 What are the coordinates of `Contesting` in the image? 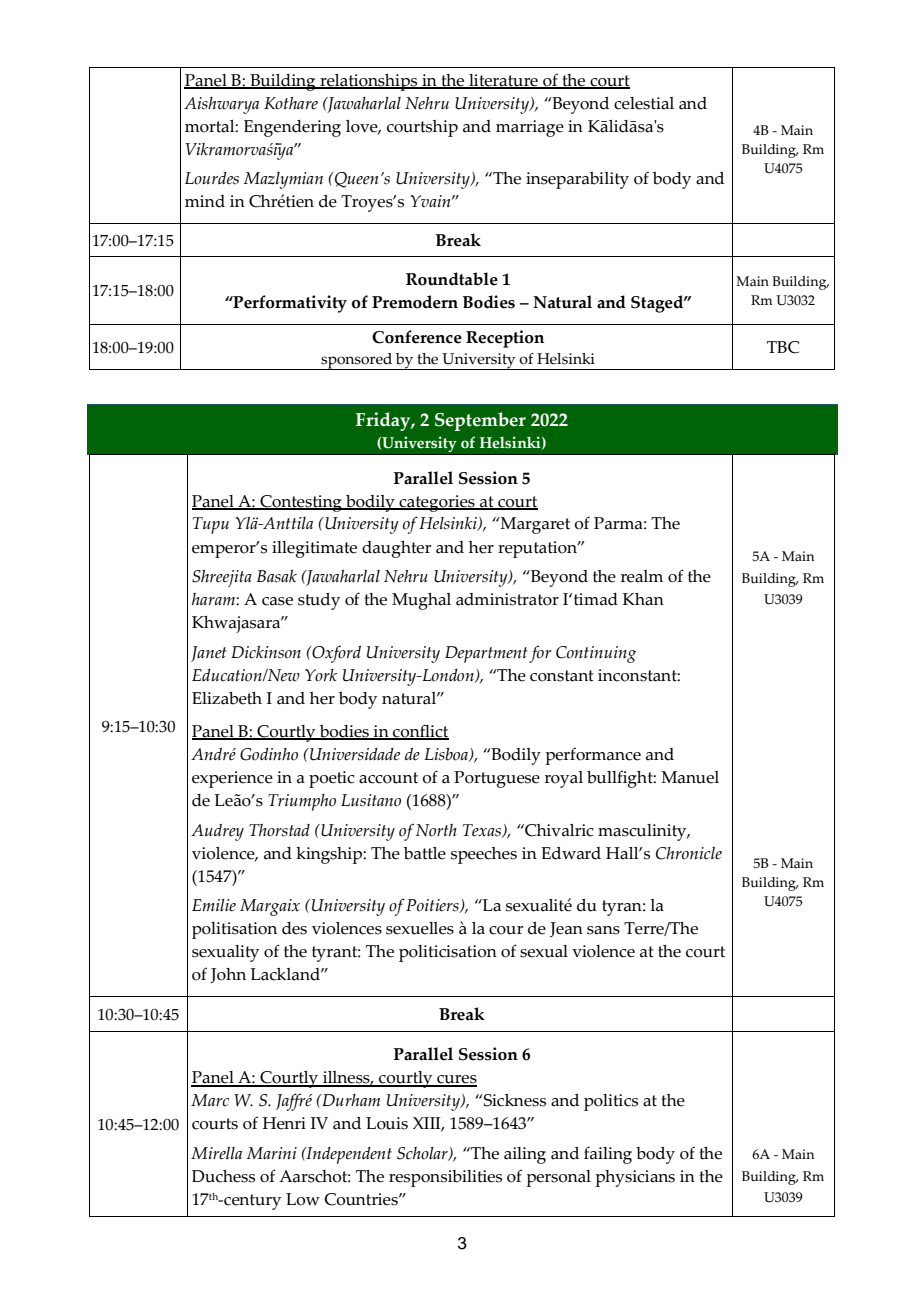 It's located at (301, 503).
